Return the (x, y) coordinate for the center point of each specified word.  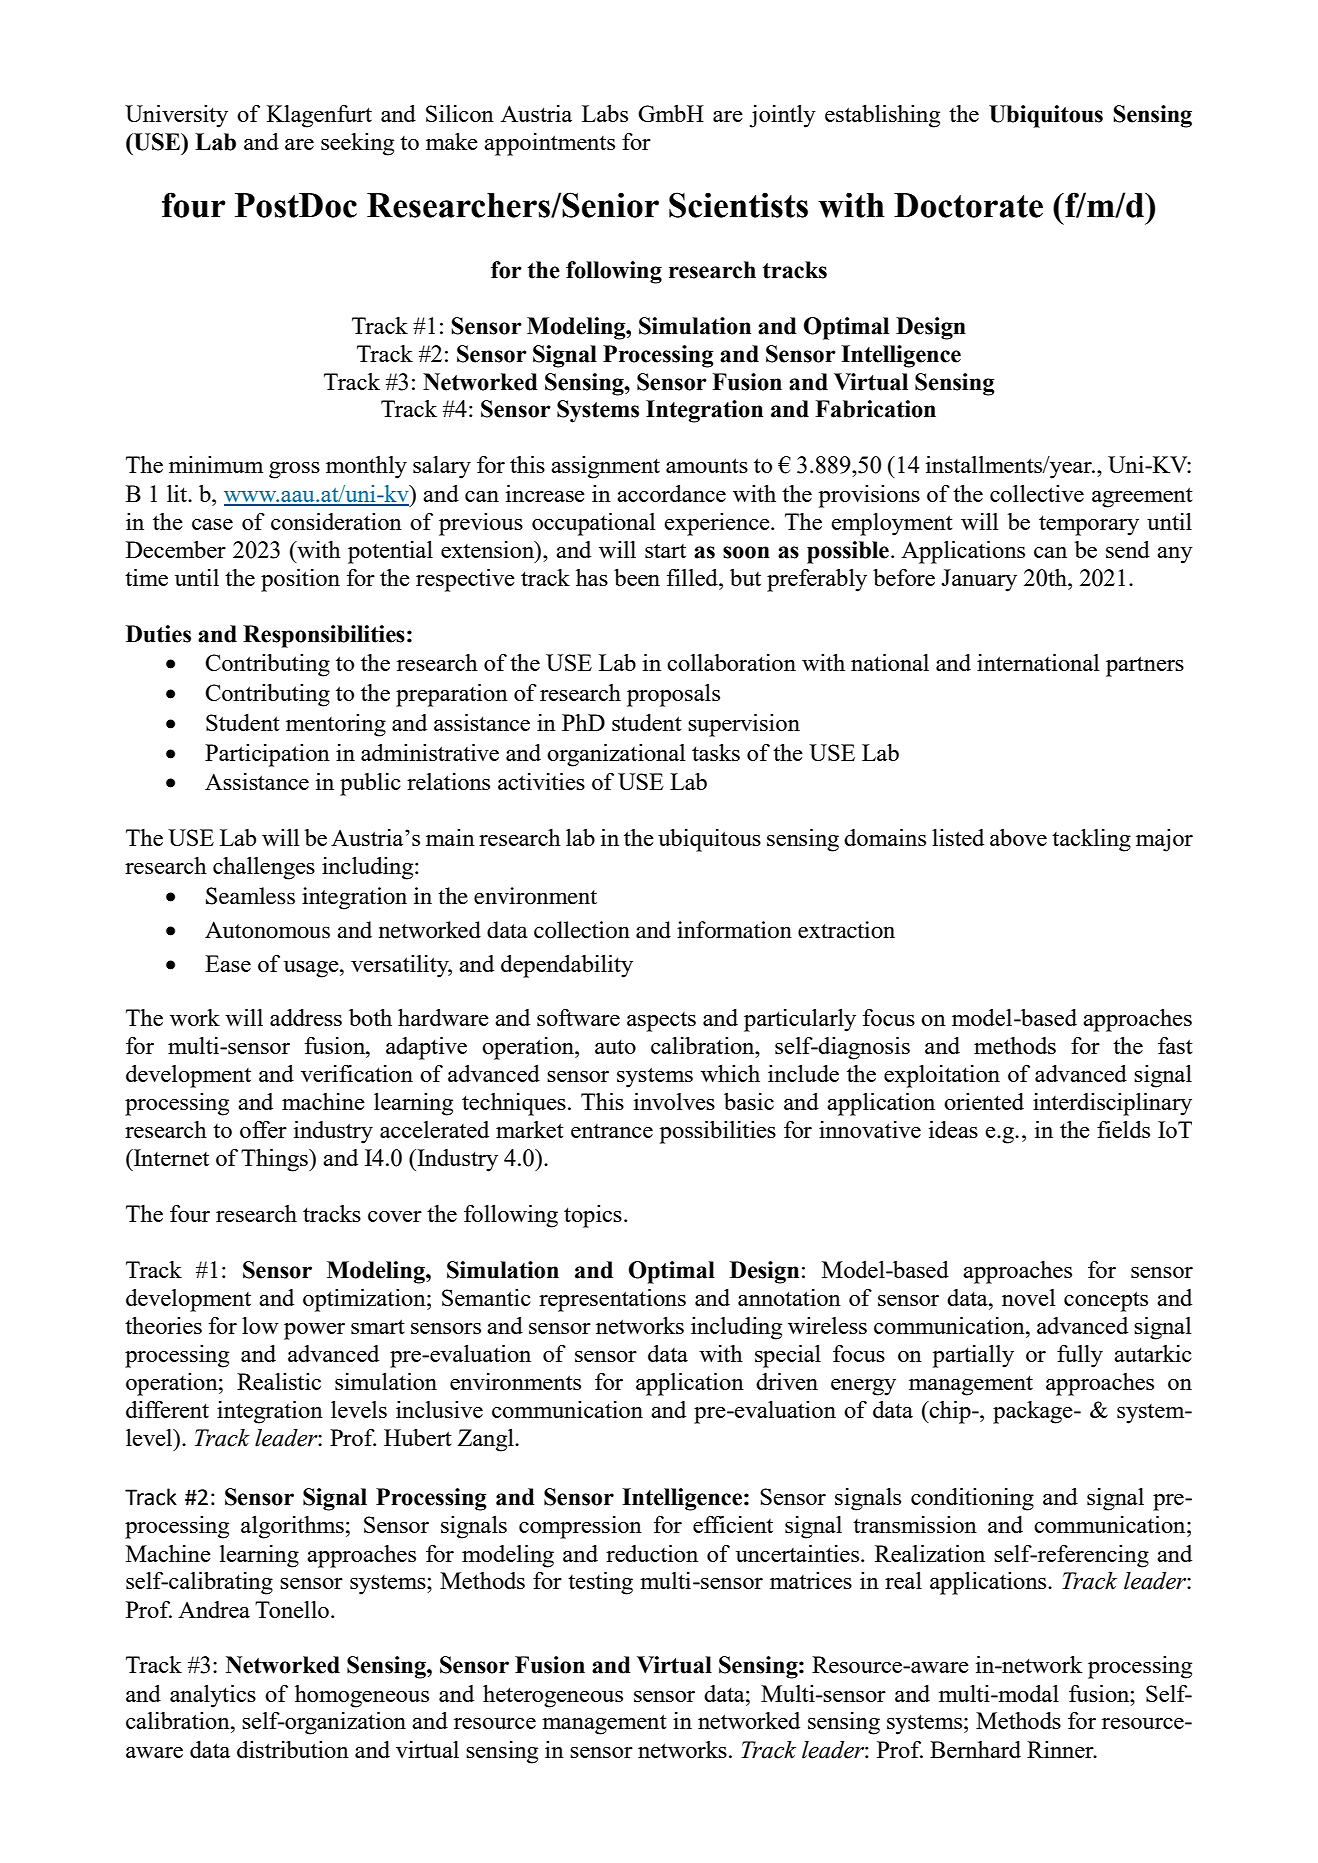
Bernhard (975, 1749)
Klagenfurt (319, 116)
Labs (605, 113)
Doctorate (968, 205)
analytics (213, 1696)
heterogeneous (553, 1696)
